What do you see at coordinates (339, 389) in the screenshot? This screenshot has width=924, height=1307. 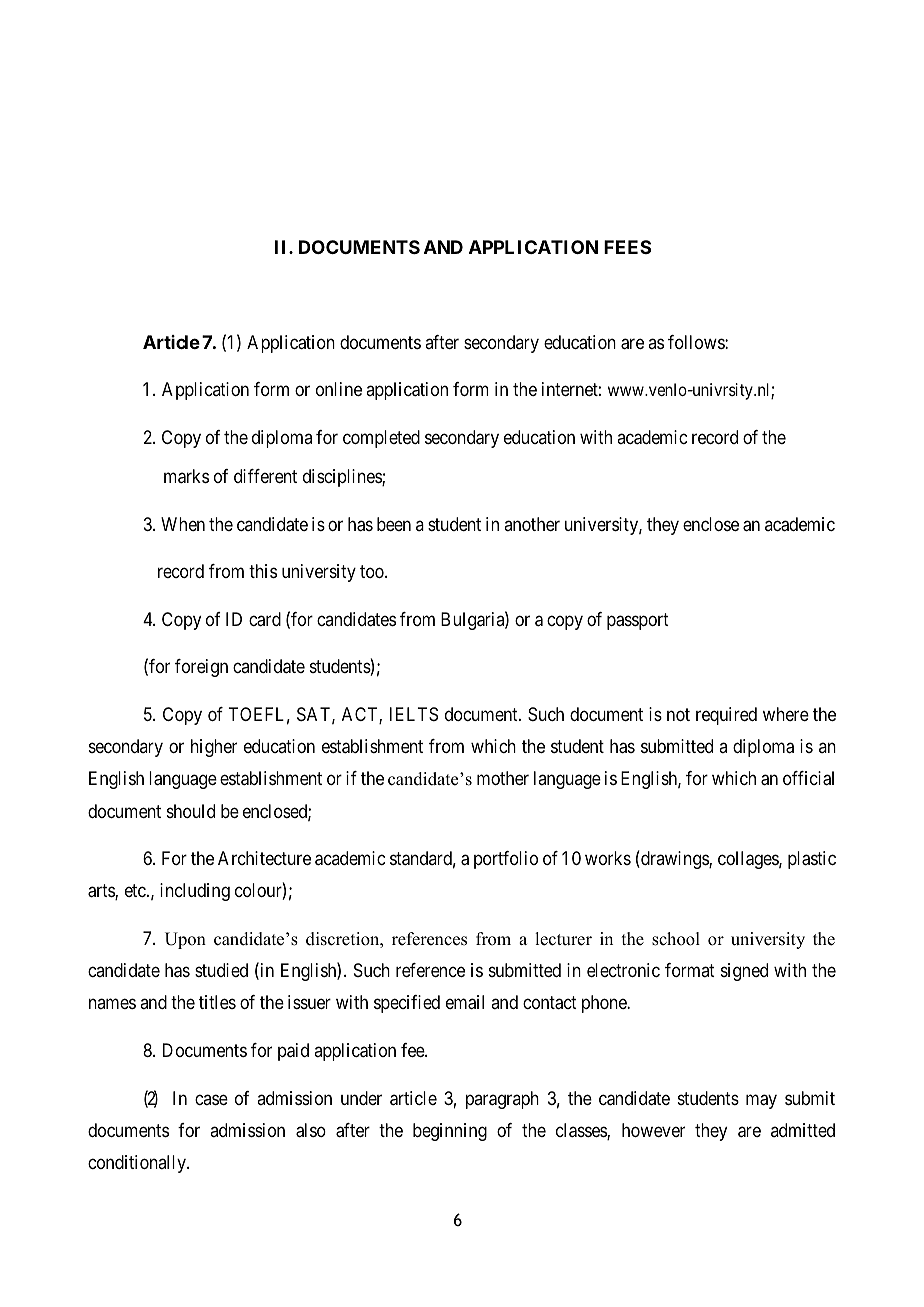 I see `online` at bounding box center [339, 389].
